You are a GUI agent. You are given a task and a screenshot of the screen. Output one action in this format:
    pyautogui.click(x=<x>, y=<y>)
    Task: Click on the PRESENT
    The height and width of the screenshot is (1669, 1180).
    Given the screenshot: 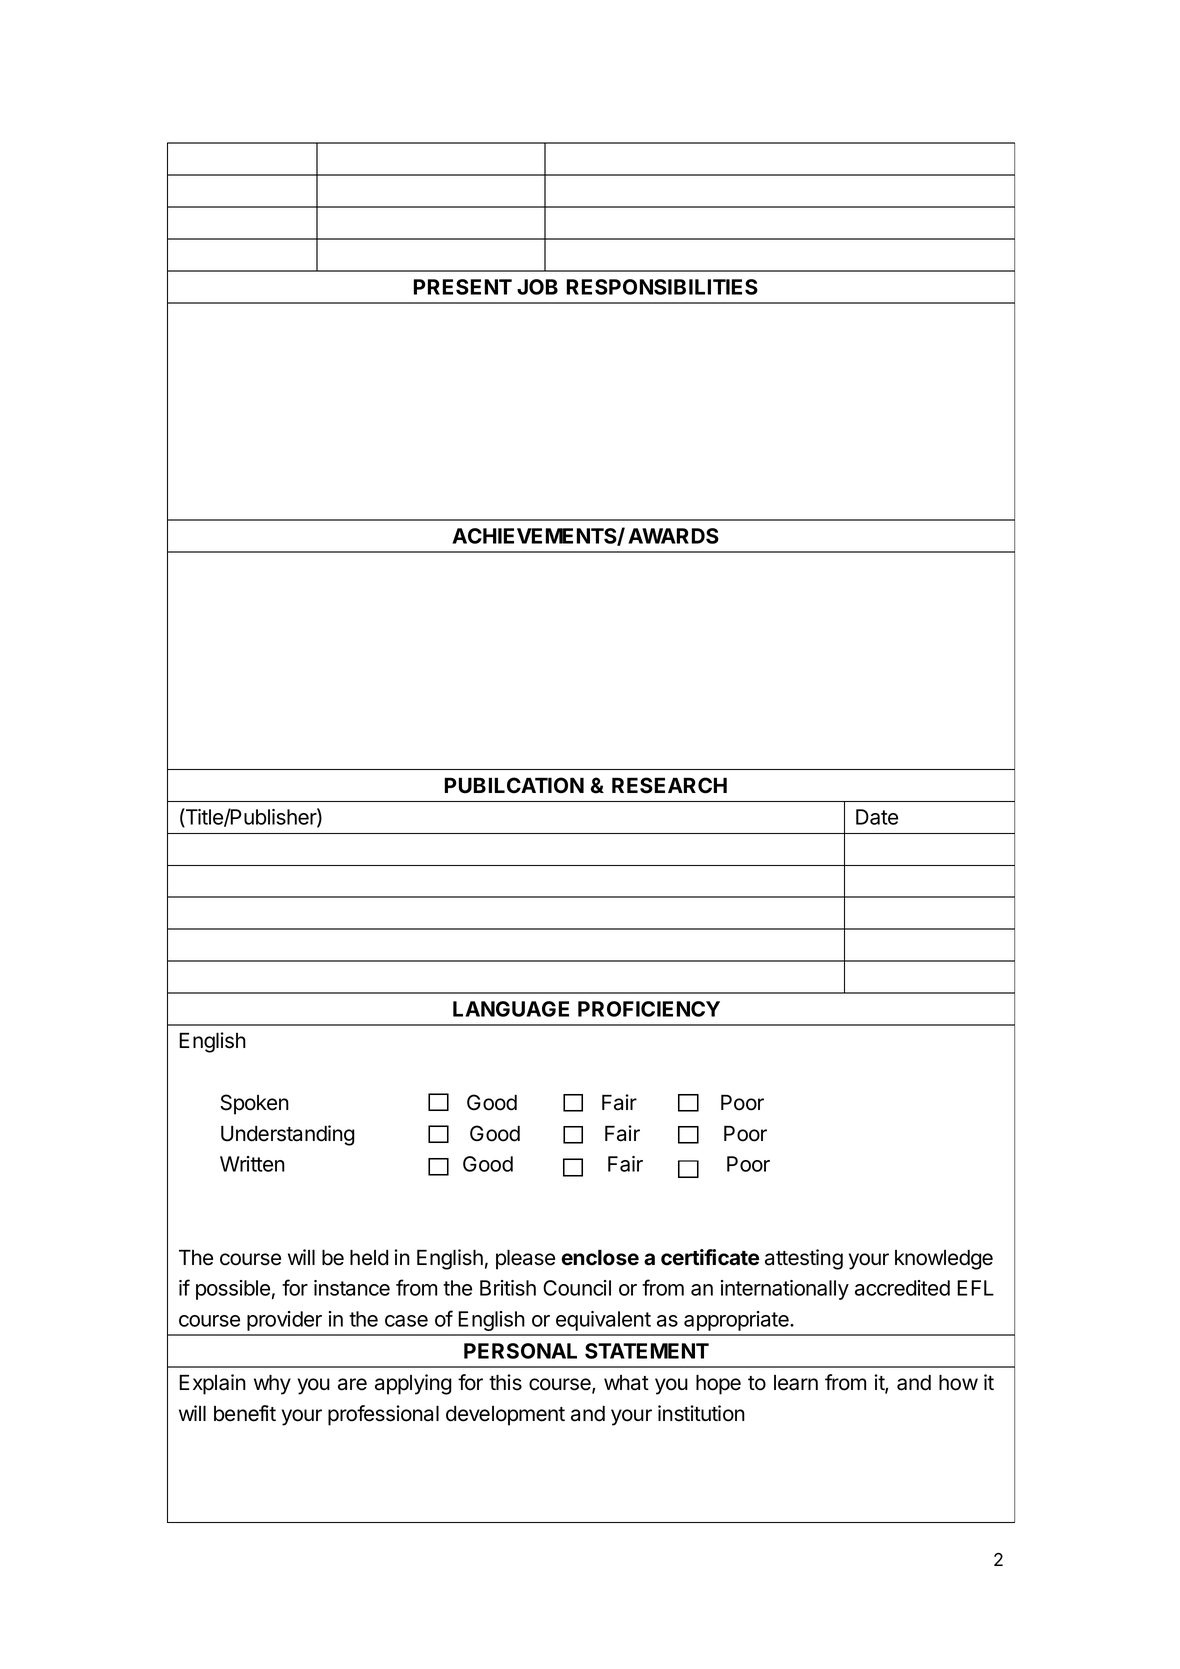 What is the action you would take?
    pyautogui.click(x=463, y=287)
